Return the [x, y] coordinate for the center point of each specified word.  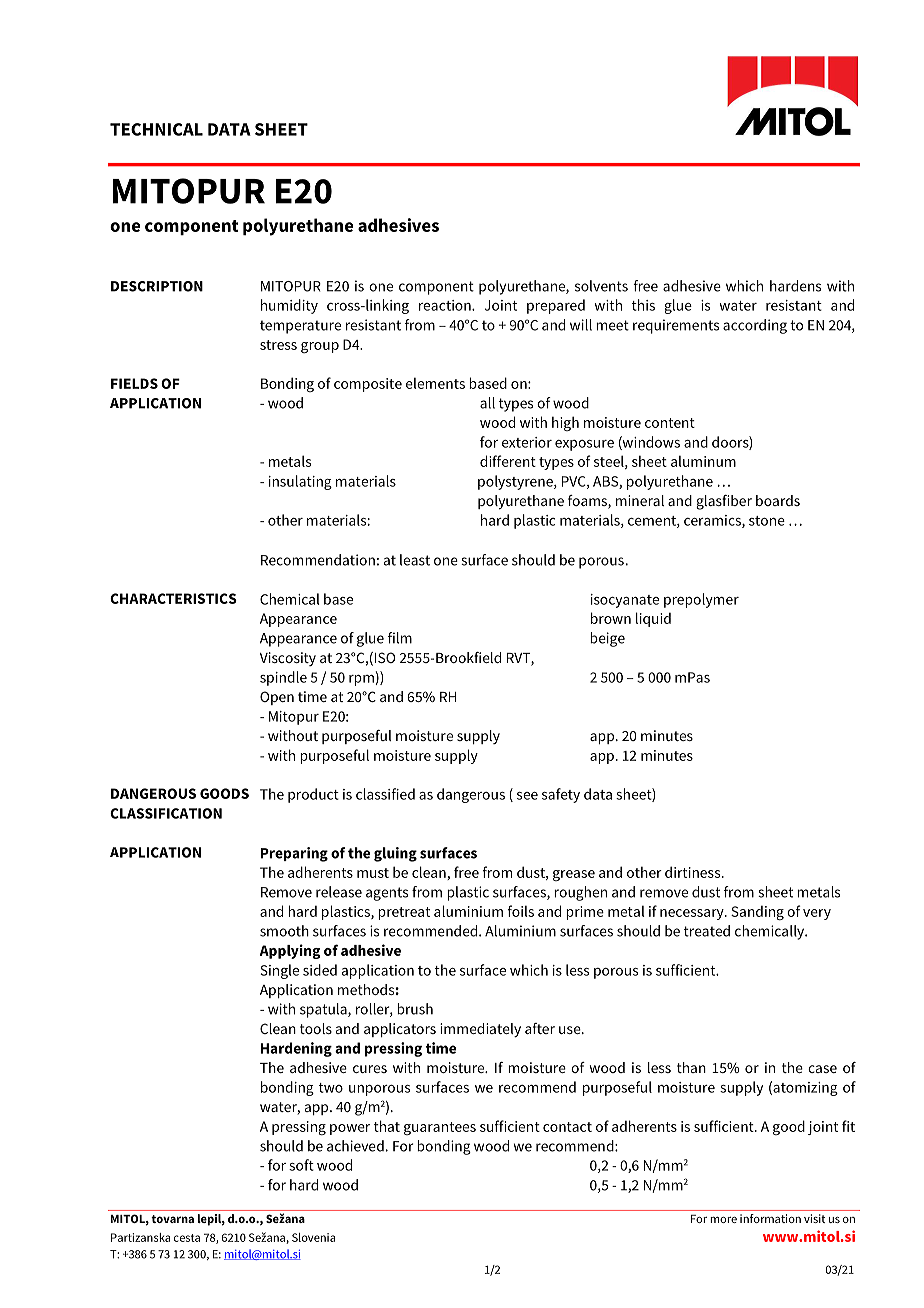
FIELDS [134, 383]
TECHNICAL [156, 129]
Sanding [757, 913]
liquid [653, 619]
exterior [527, 442]
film [400, 638]
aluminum [703, 461]
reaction [446, 305]
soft [301, 1165]
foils [520, 911]
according [755, 326]
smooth [284, 931]
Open [277, 698]
